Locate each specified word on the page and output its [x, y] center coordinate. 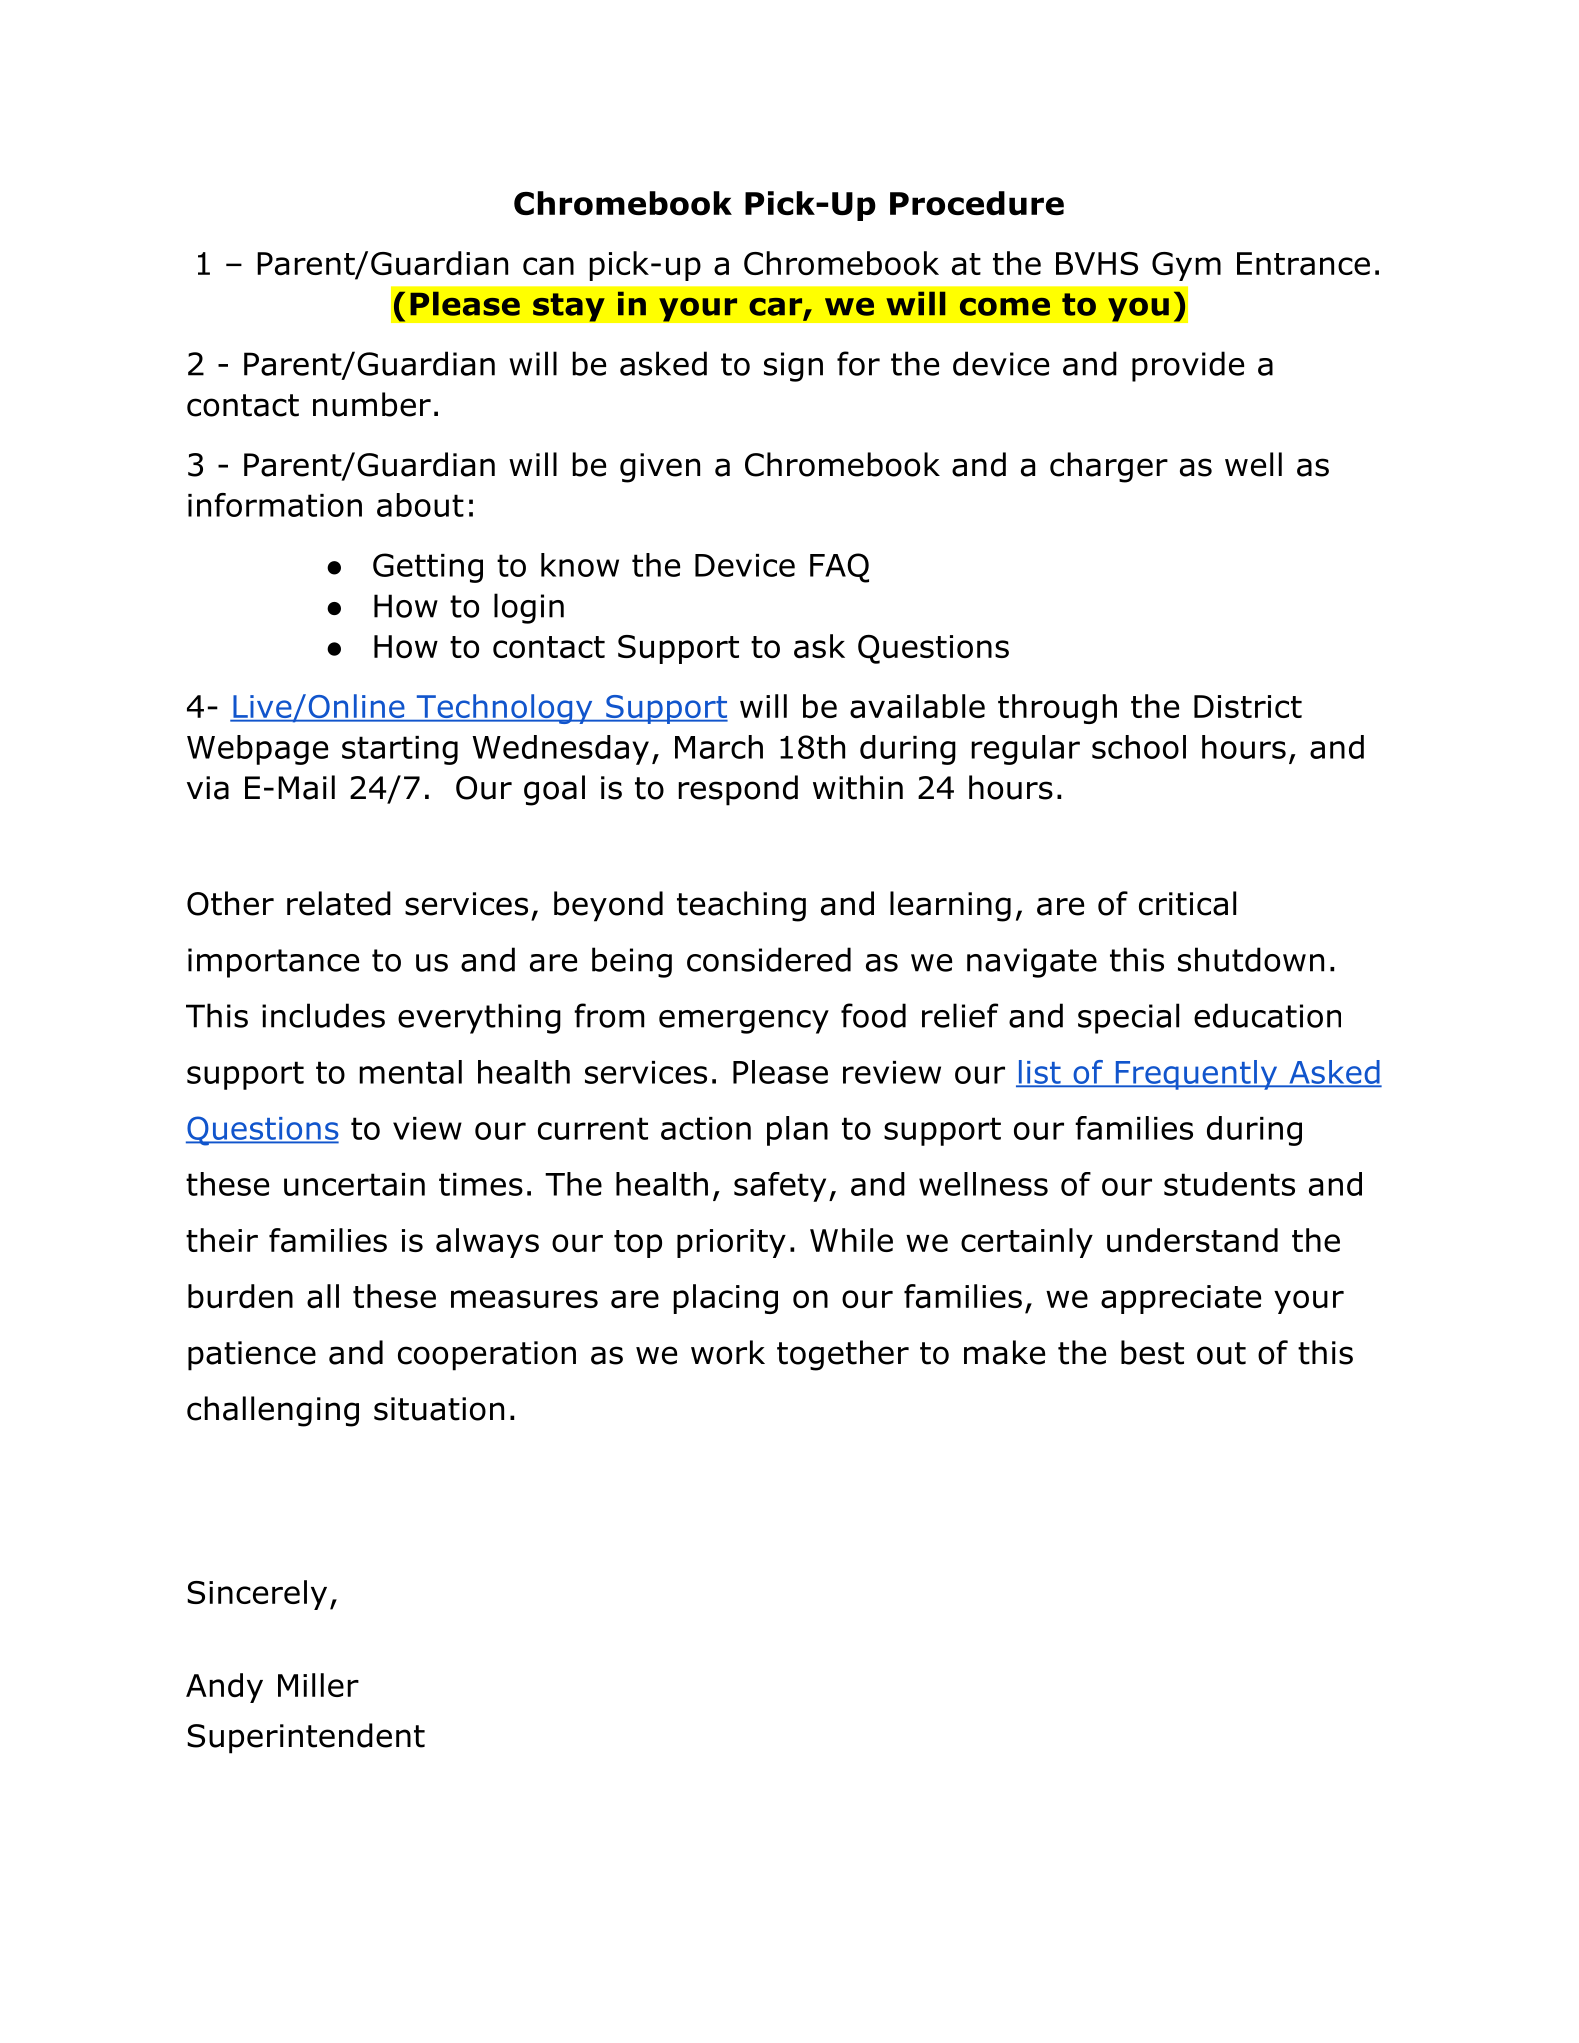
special [1128, 1018]
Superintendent [306, 1738]
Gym [1186, 266]
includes [323, 1015]
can [548, 266]
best [1152, 1352]
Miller [318, 1685]
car [775, 307]
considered [769, 959]
